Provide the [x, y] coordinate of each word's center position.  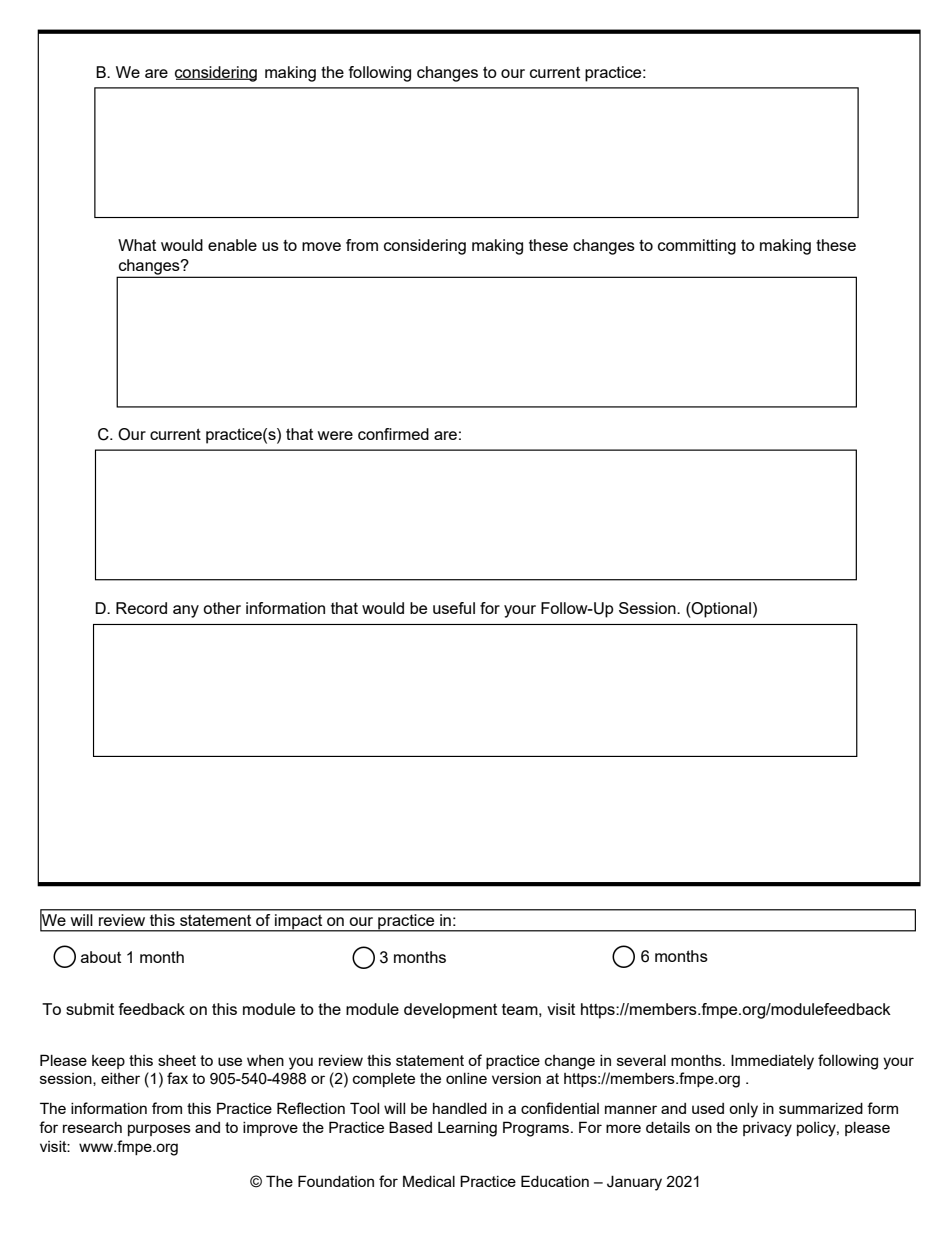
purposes [159, 1130]
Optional [720, 610]
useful [454, 608]
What [137, 245]
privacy [767, 1129]
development [450, 1011]
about [101, 957]
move [321, 246]
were [335, 435]
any [186, 611]
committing [697, 247]
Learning [467, 1129]
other [222, 608]
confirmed [393, 434]
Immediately [772, 1062]
